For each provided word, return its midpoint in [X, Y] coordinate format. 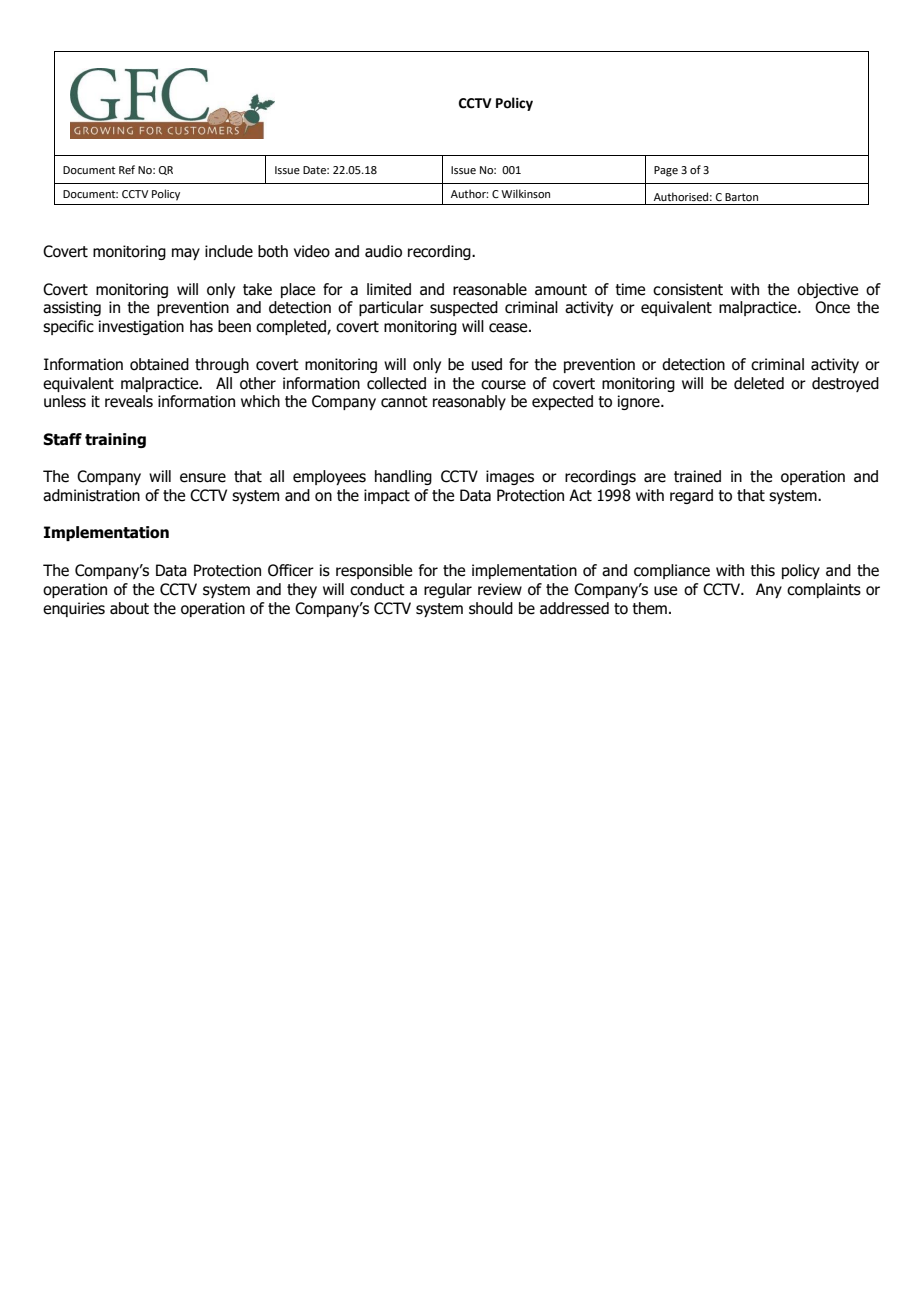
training [115, 440]
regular [448, 590]
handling [403, 477]
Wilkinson [525, 193]
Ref [127, 169]
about [129, 608]
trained [697, 476]
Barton [741, 197]
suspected [464, 308]
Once [832, 307]
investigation [141, 327]
